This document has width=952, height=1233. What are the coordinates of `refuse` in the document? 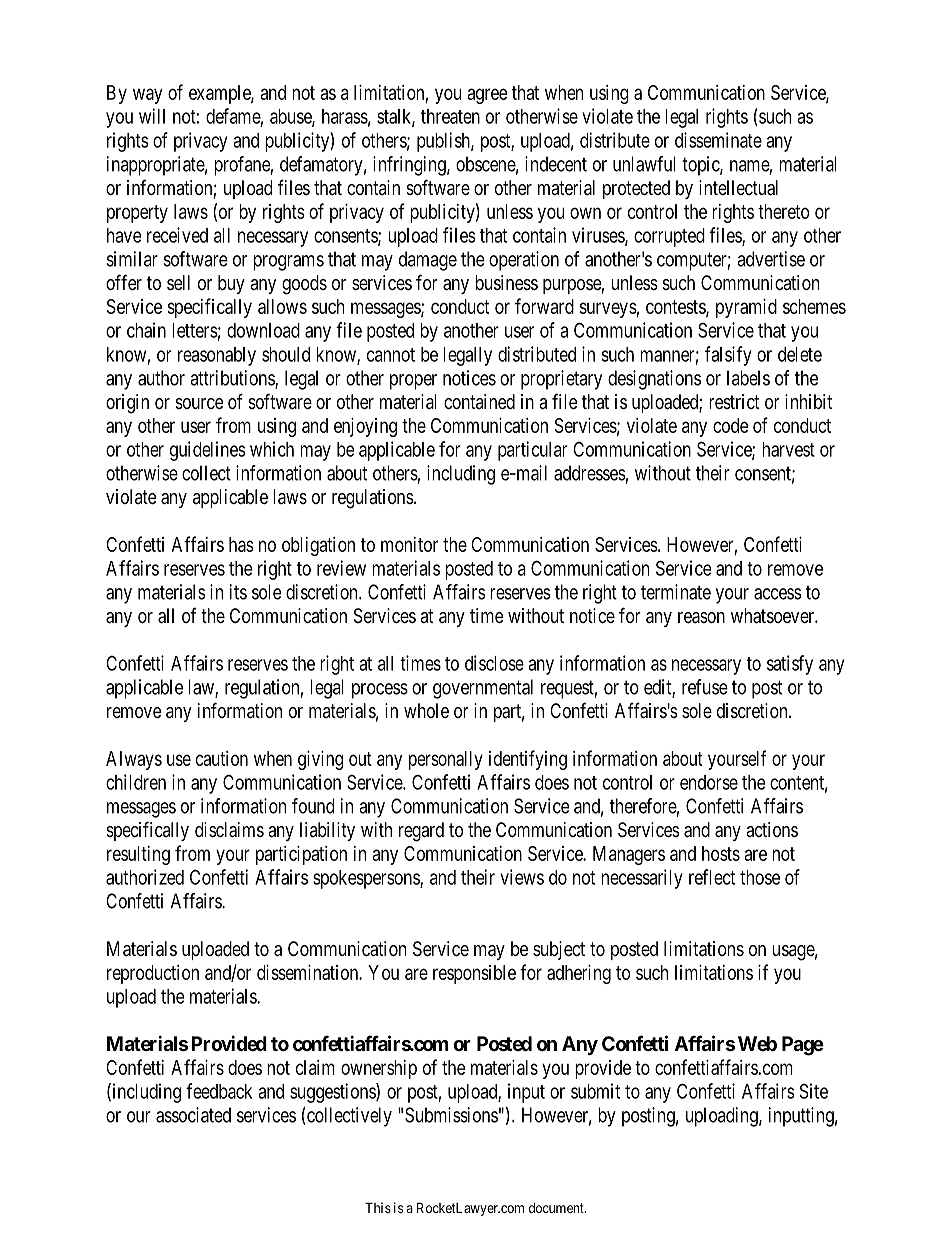 It's located at (705, 687).
